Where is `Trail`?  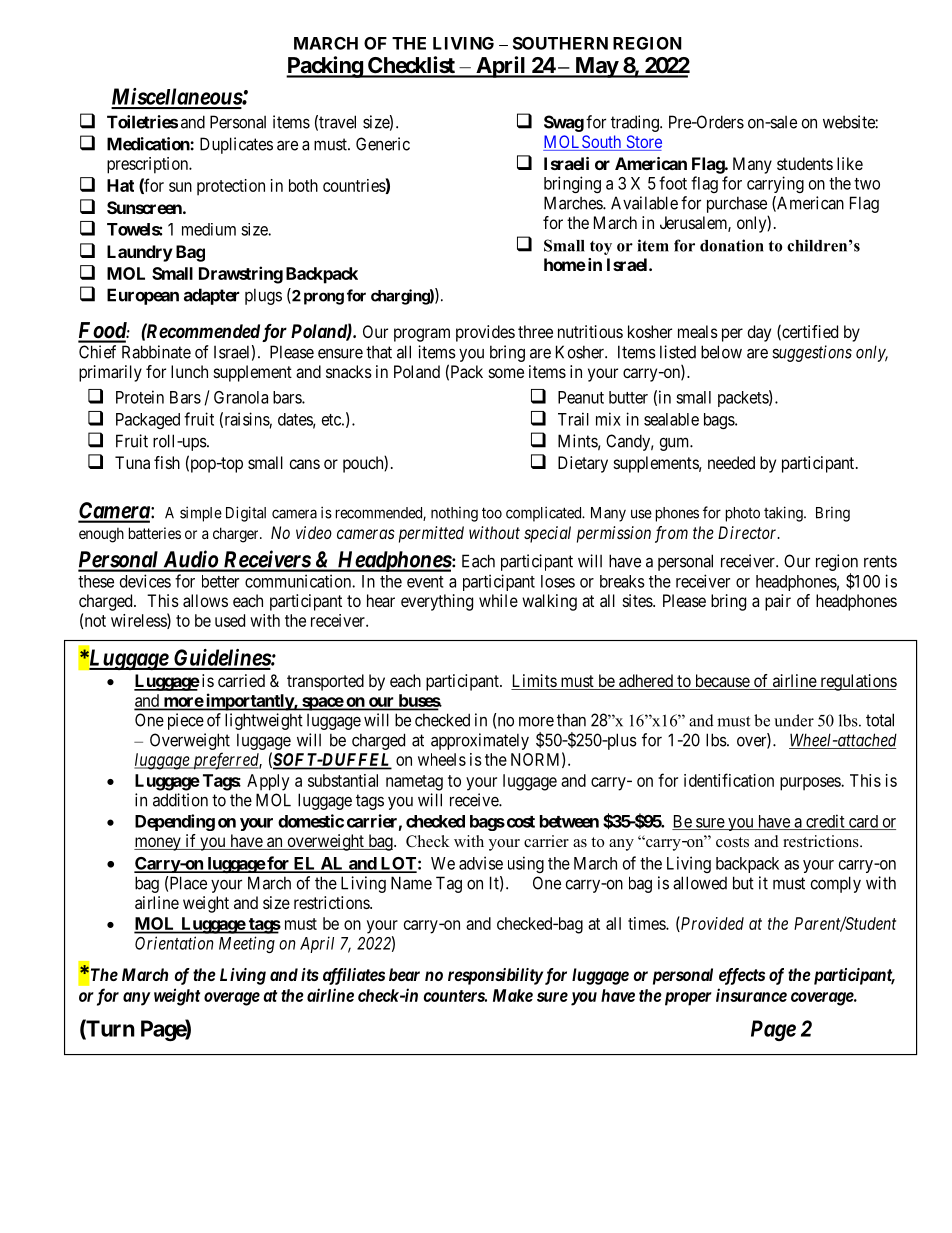
Trail is located at coordinates (573, 419).
